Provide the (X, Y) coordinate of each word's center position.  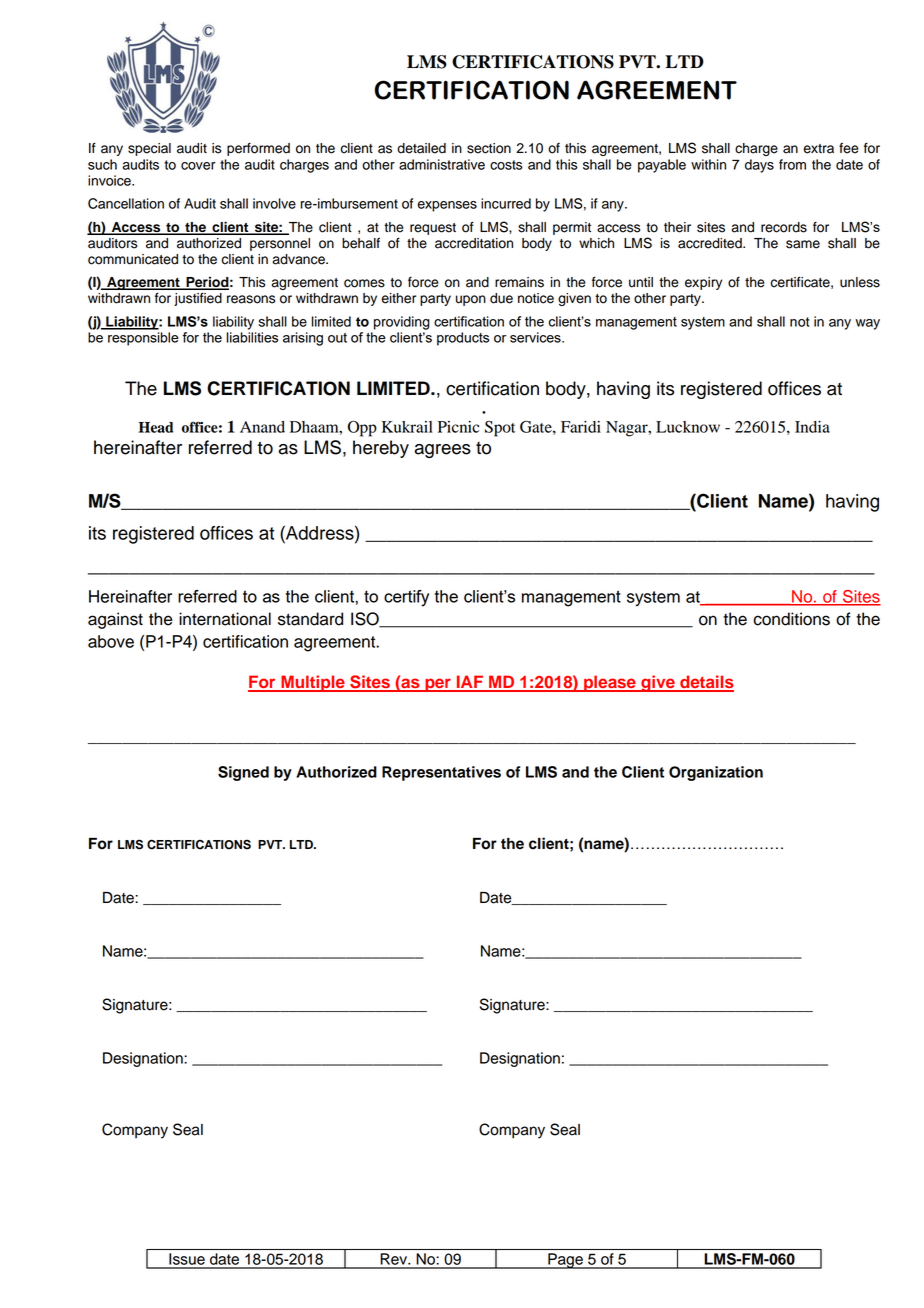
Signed (243, 773)
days (759, 166)
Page (565, 1261)
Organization (716, 773)
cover (198, 166)
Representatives (441, 773)
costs (506, 165)
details (706, 683)
